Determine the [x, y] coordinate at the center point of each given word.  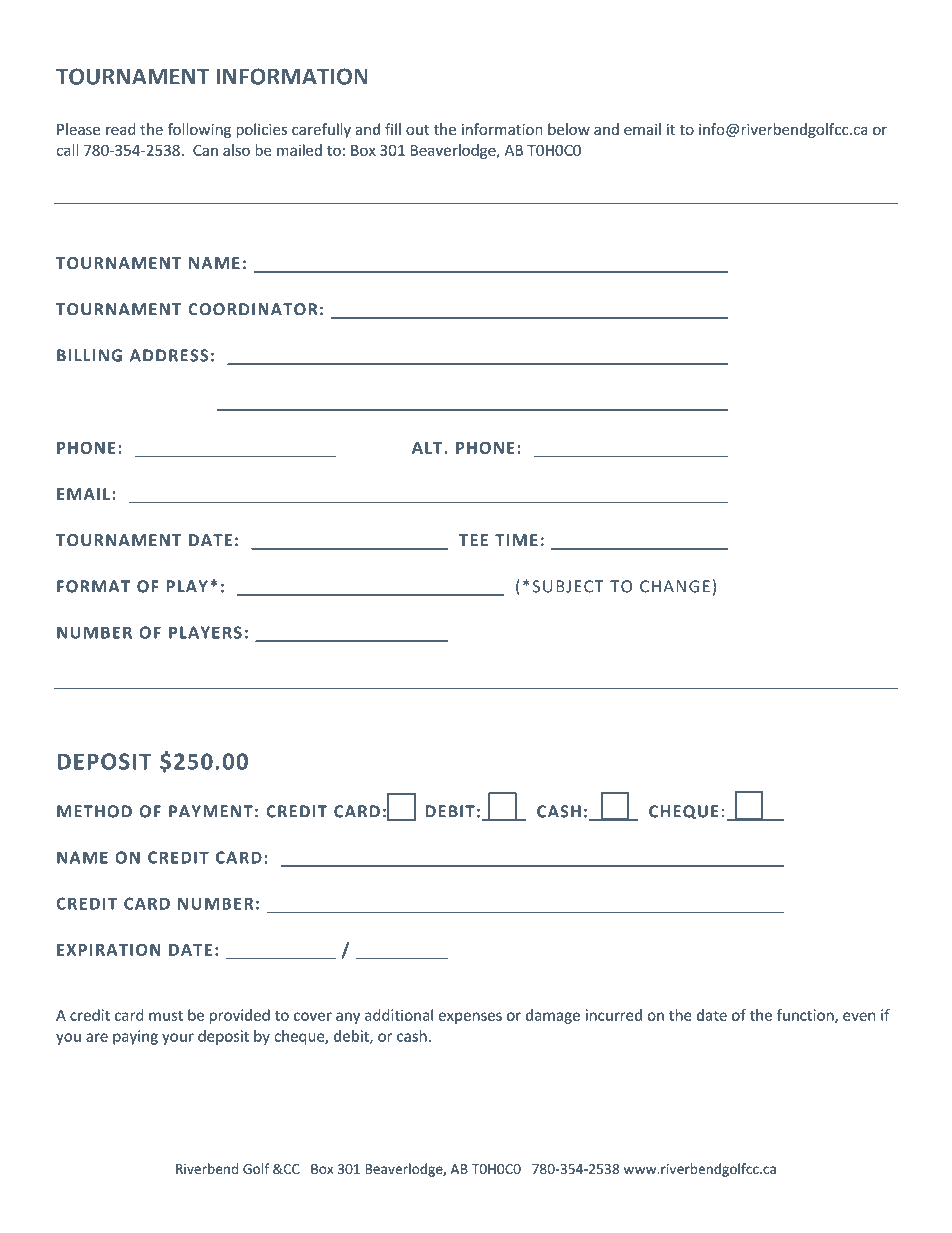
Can [205, 150]
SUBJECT [568, 586]
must [166, 1016]
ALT [428, 448]
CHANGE [675, 586]
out [417, 130]
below [569, 129]
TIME [516, 540]
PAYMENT [211, 811]
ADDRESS [169, 355]
